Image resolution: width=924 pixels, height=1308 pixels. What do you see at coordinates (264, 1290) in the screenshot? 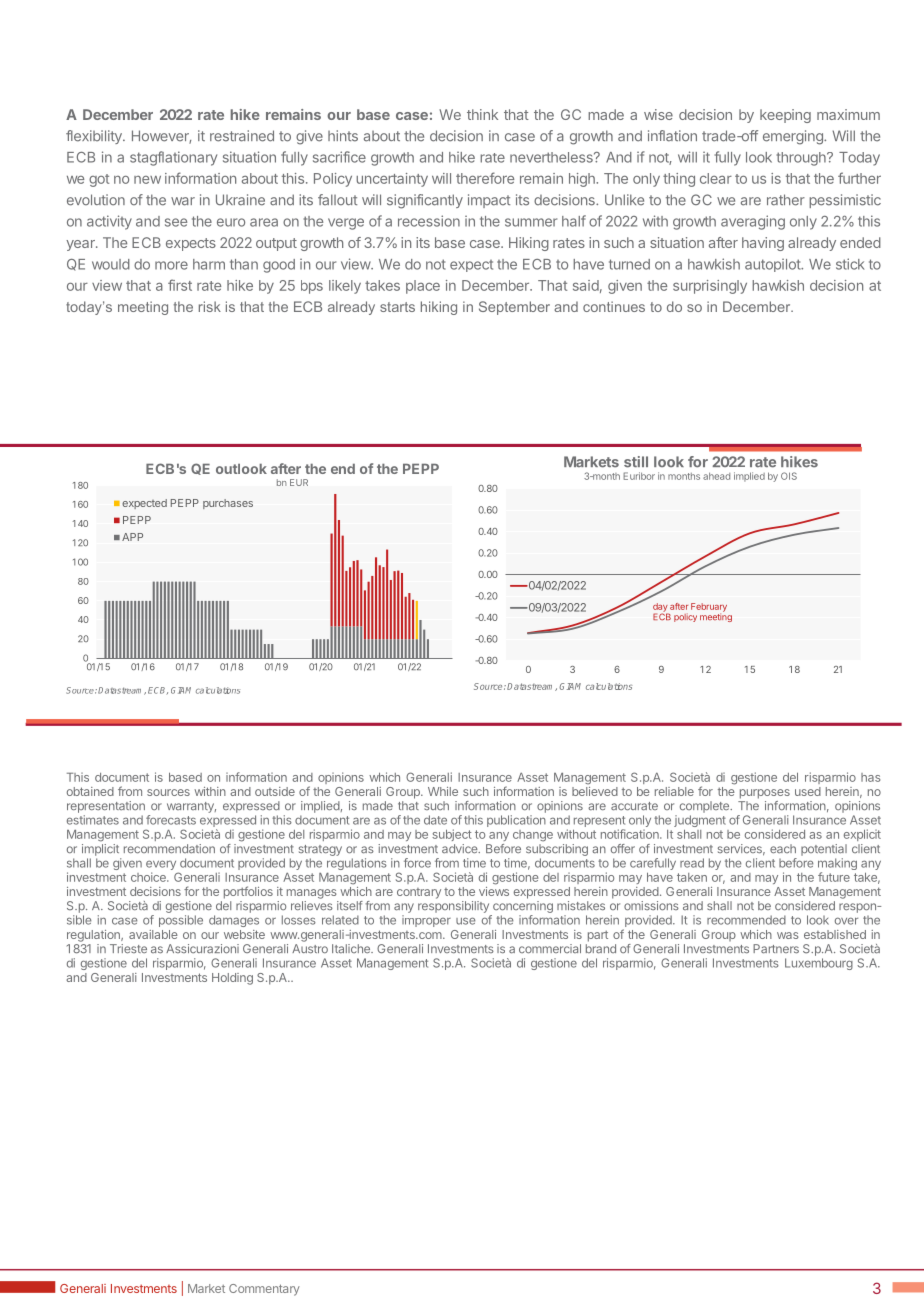
I see `Commentary` at bounding box center [264, 1290].
